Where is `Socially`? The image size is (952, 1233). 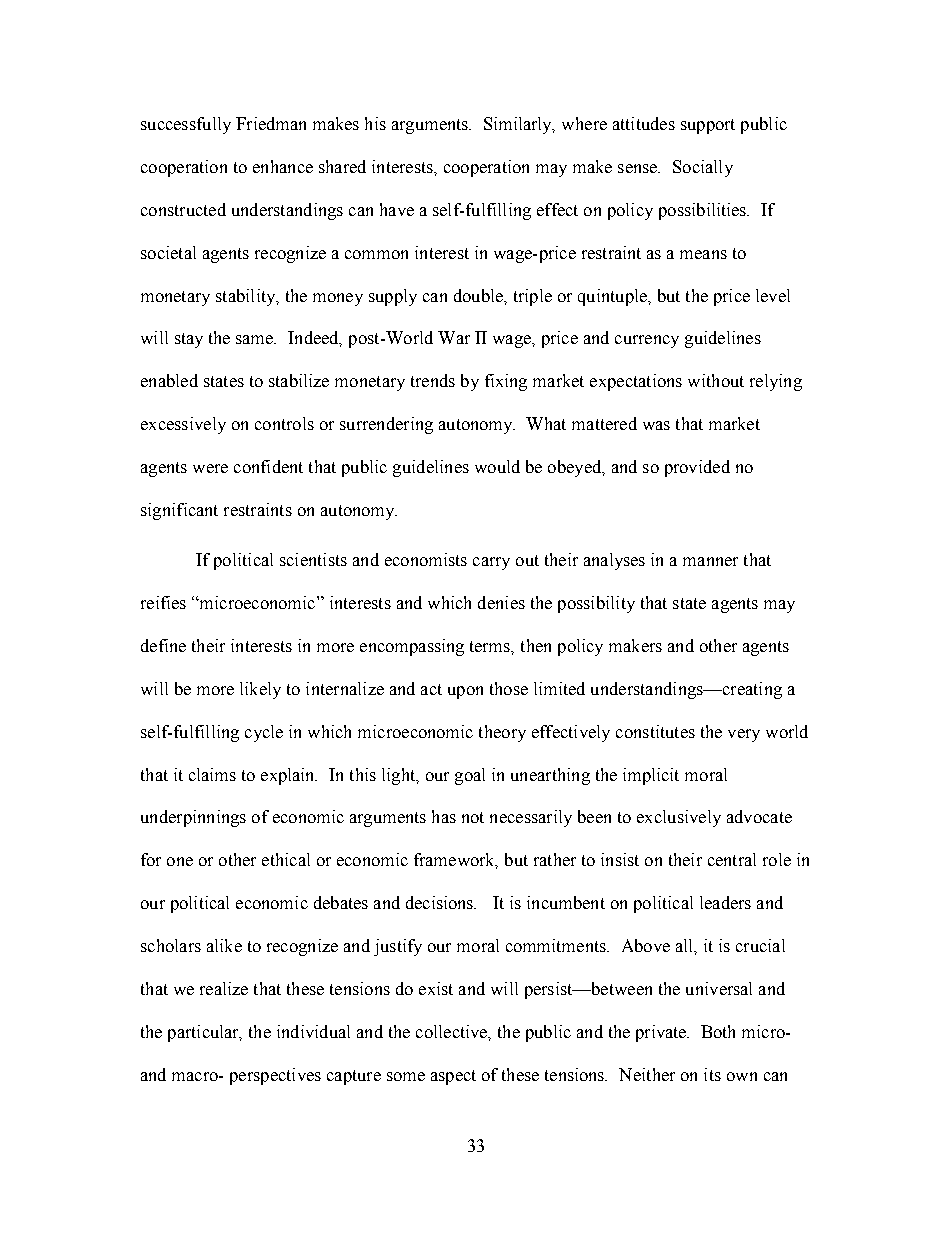 Socially is located at coordinates (703, 168).
